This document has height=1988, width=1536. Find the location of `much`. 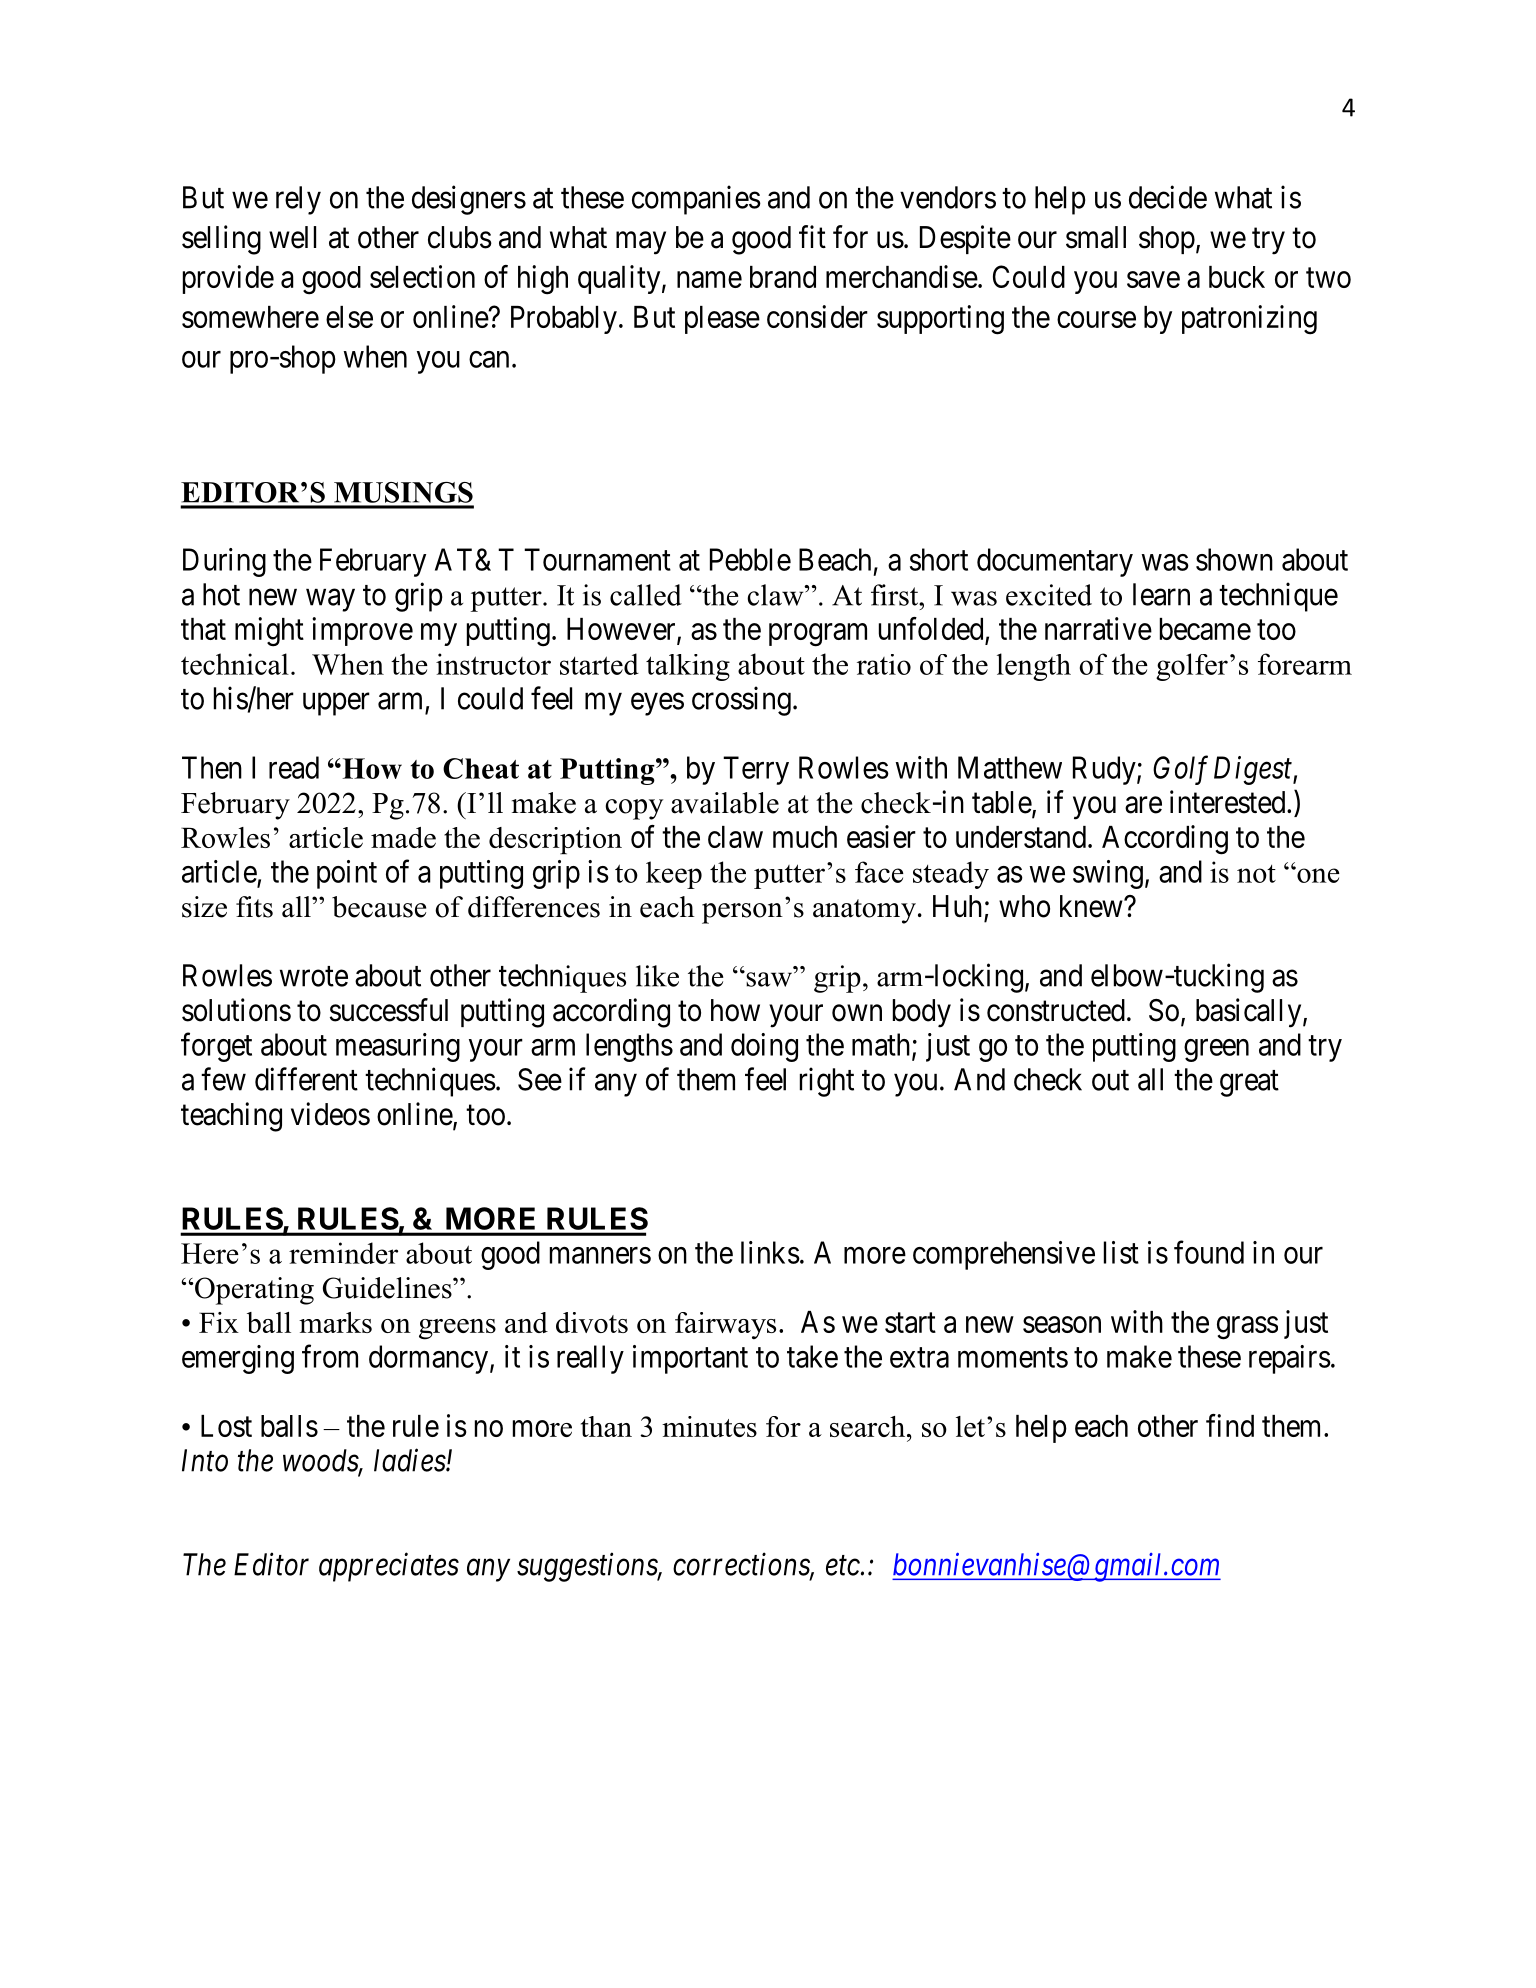

much is located at coordinates (805, 837).
